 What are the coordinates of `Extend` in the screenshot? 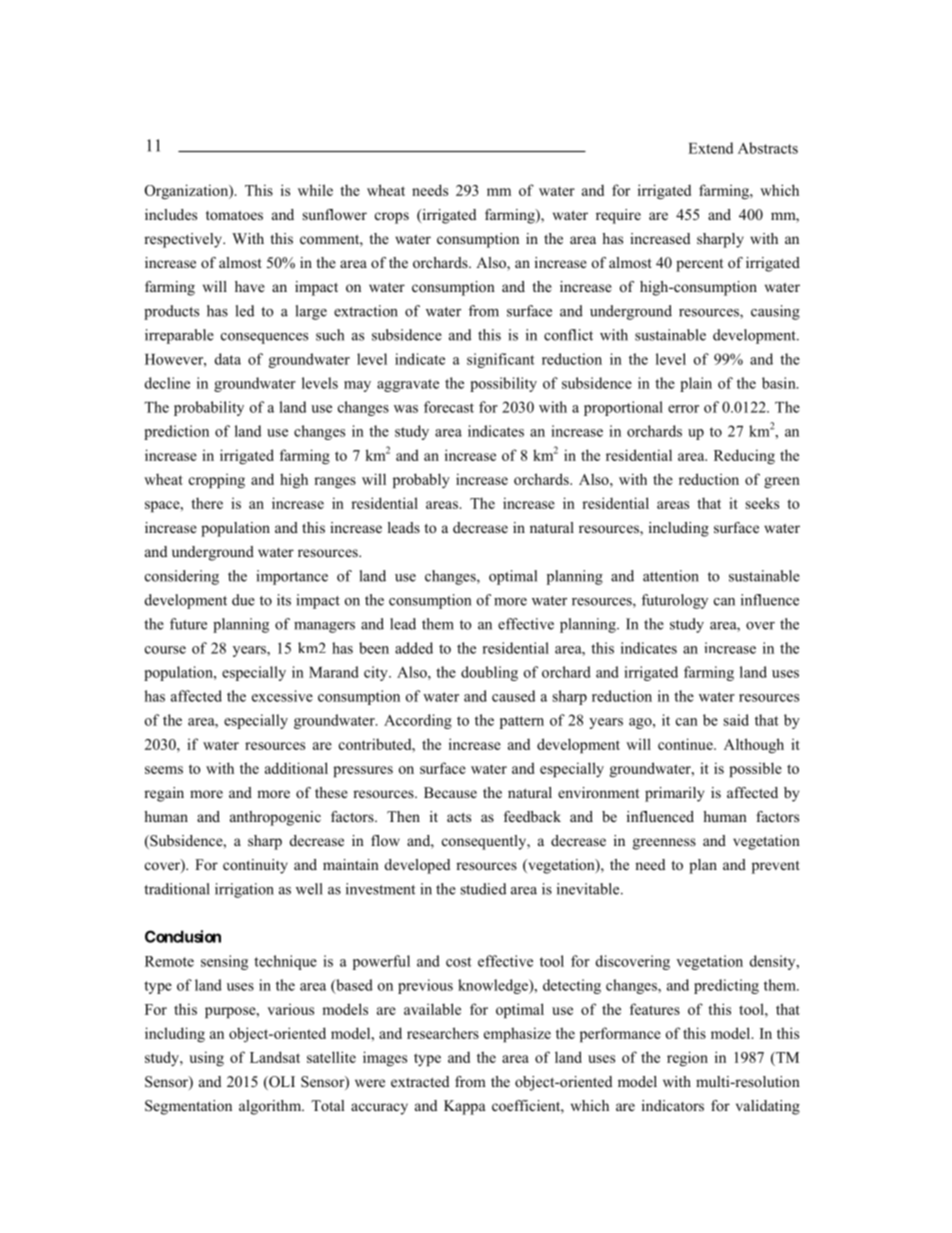 It's located at (710, 148).
